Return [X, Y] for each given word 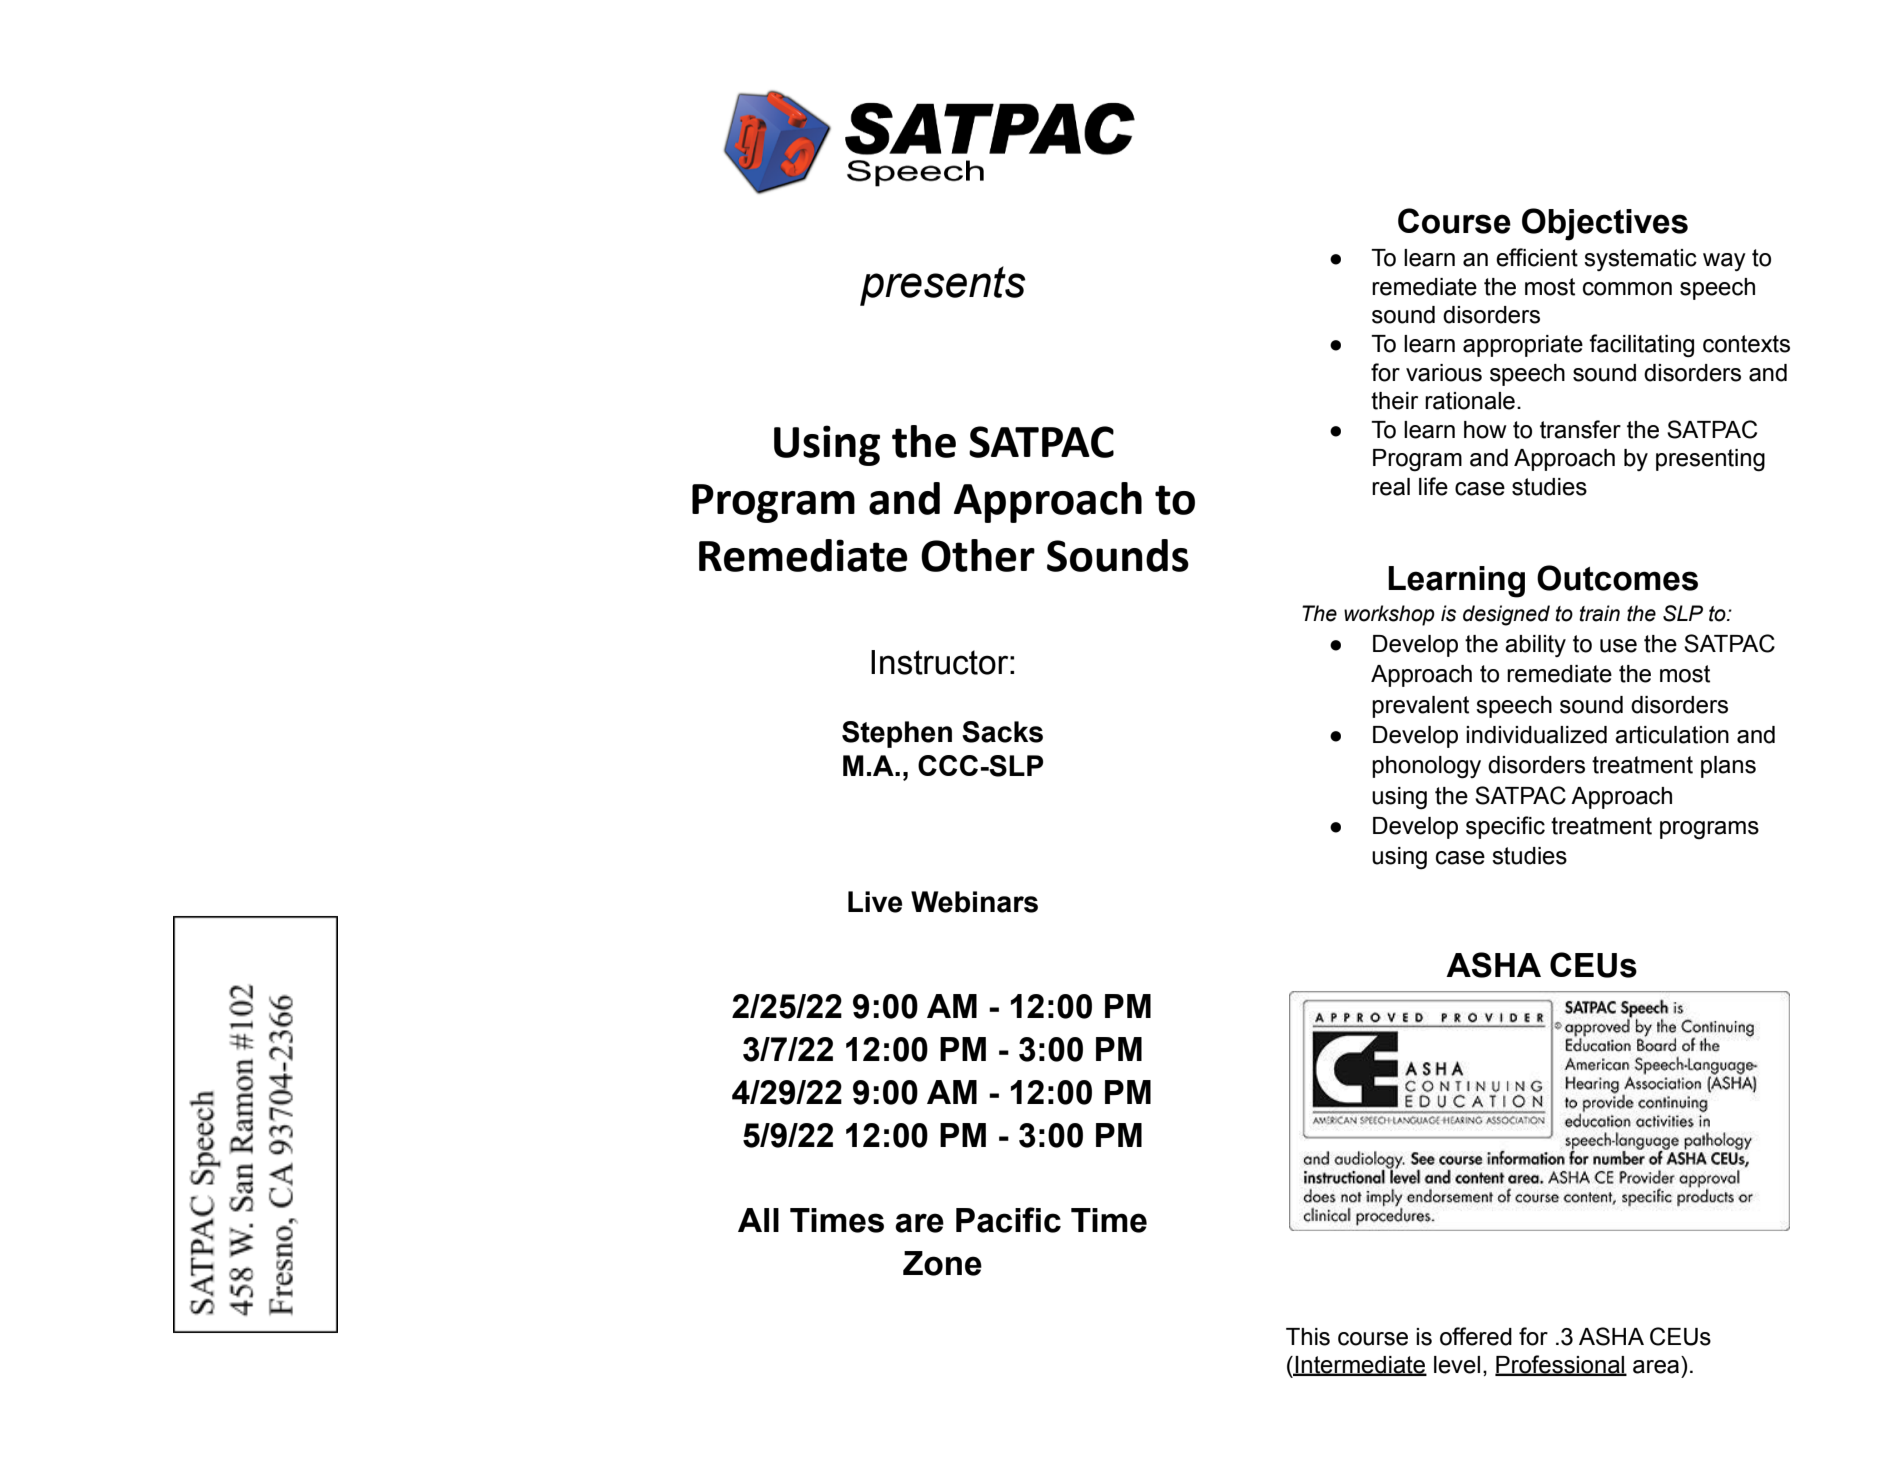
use [1618, 646]
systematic [1640, 260]
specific [1505, 827]
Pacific [1008, 1220]
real [1391, 487]
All [758, 1220]
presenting [1710, 460]
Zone [942, 1263]
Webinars [974, 902]
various [1444, 373]
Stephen [897, 734]
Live [875, 902]
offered [1476, 1336]
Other [978, 555]
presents [943, 286]
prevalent [1420, 707]
